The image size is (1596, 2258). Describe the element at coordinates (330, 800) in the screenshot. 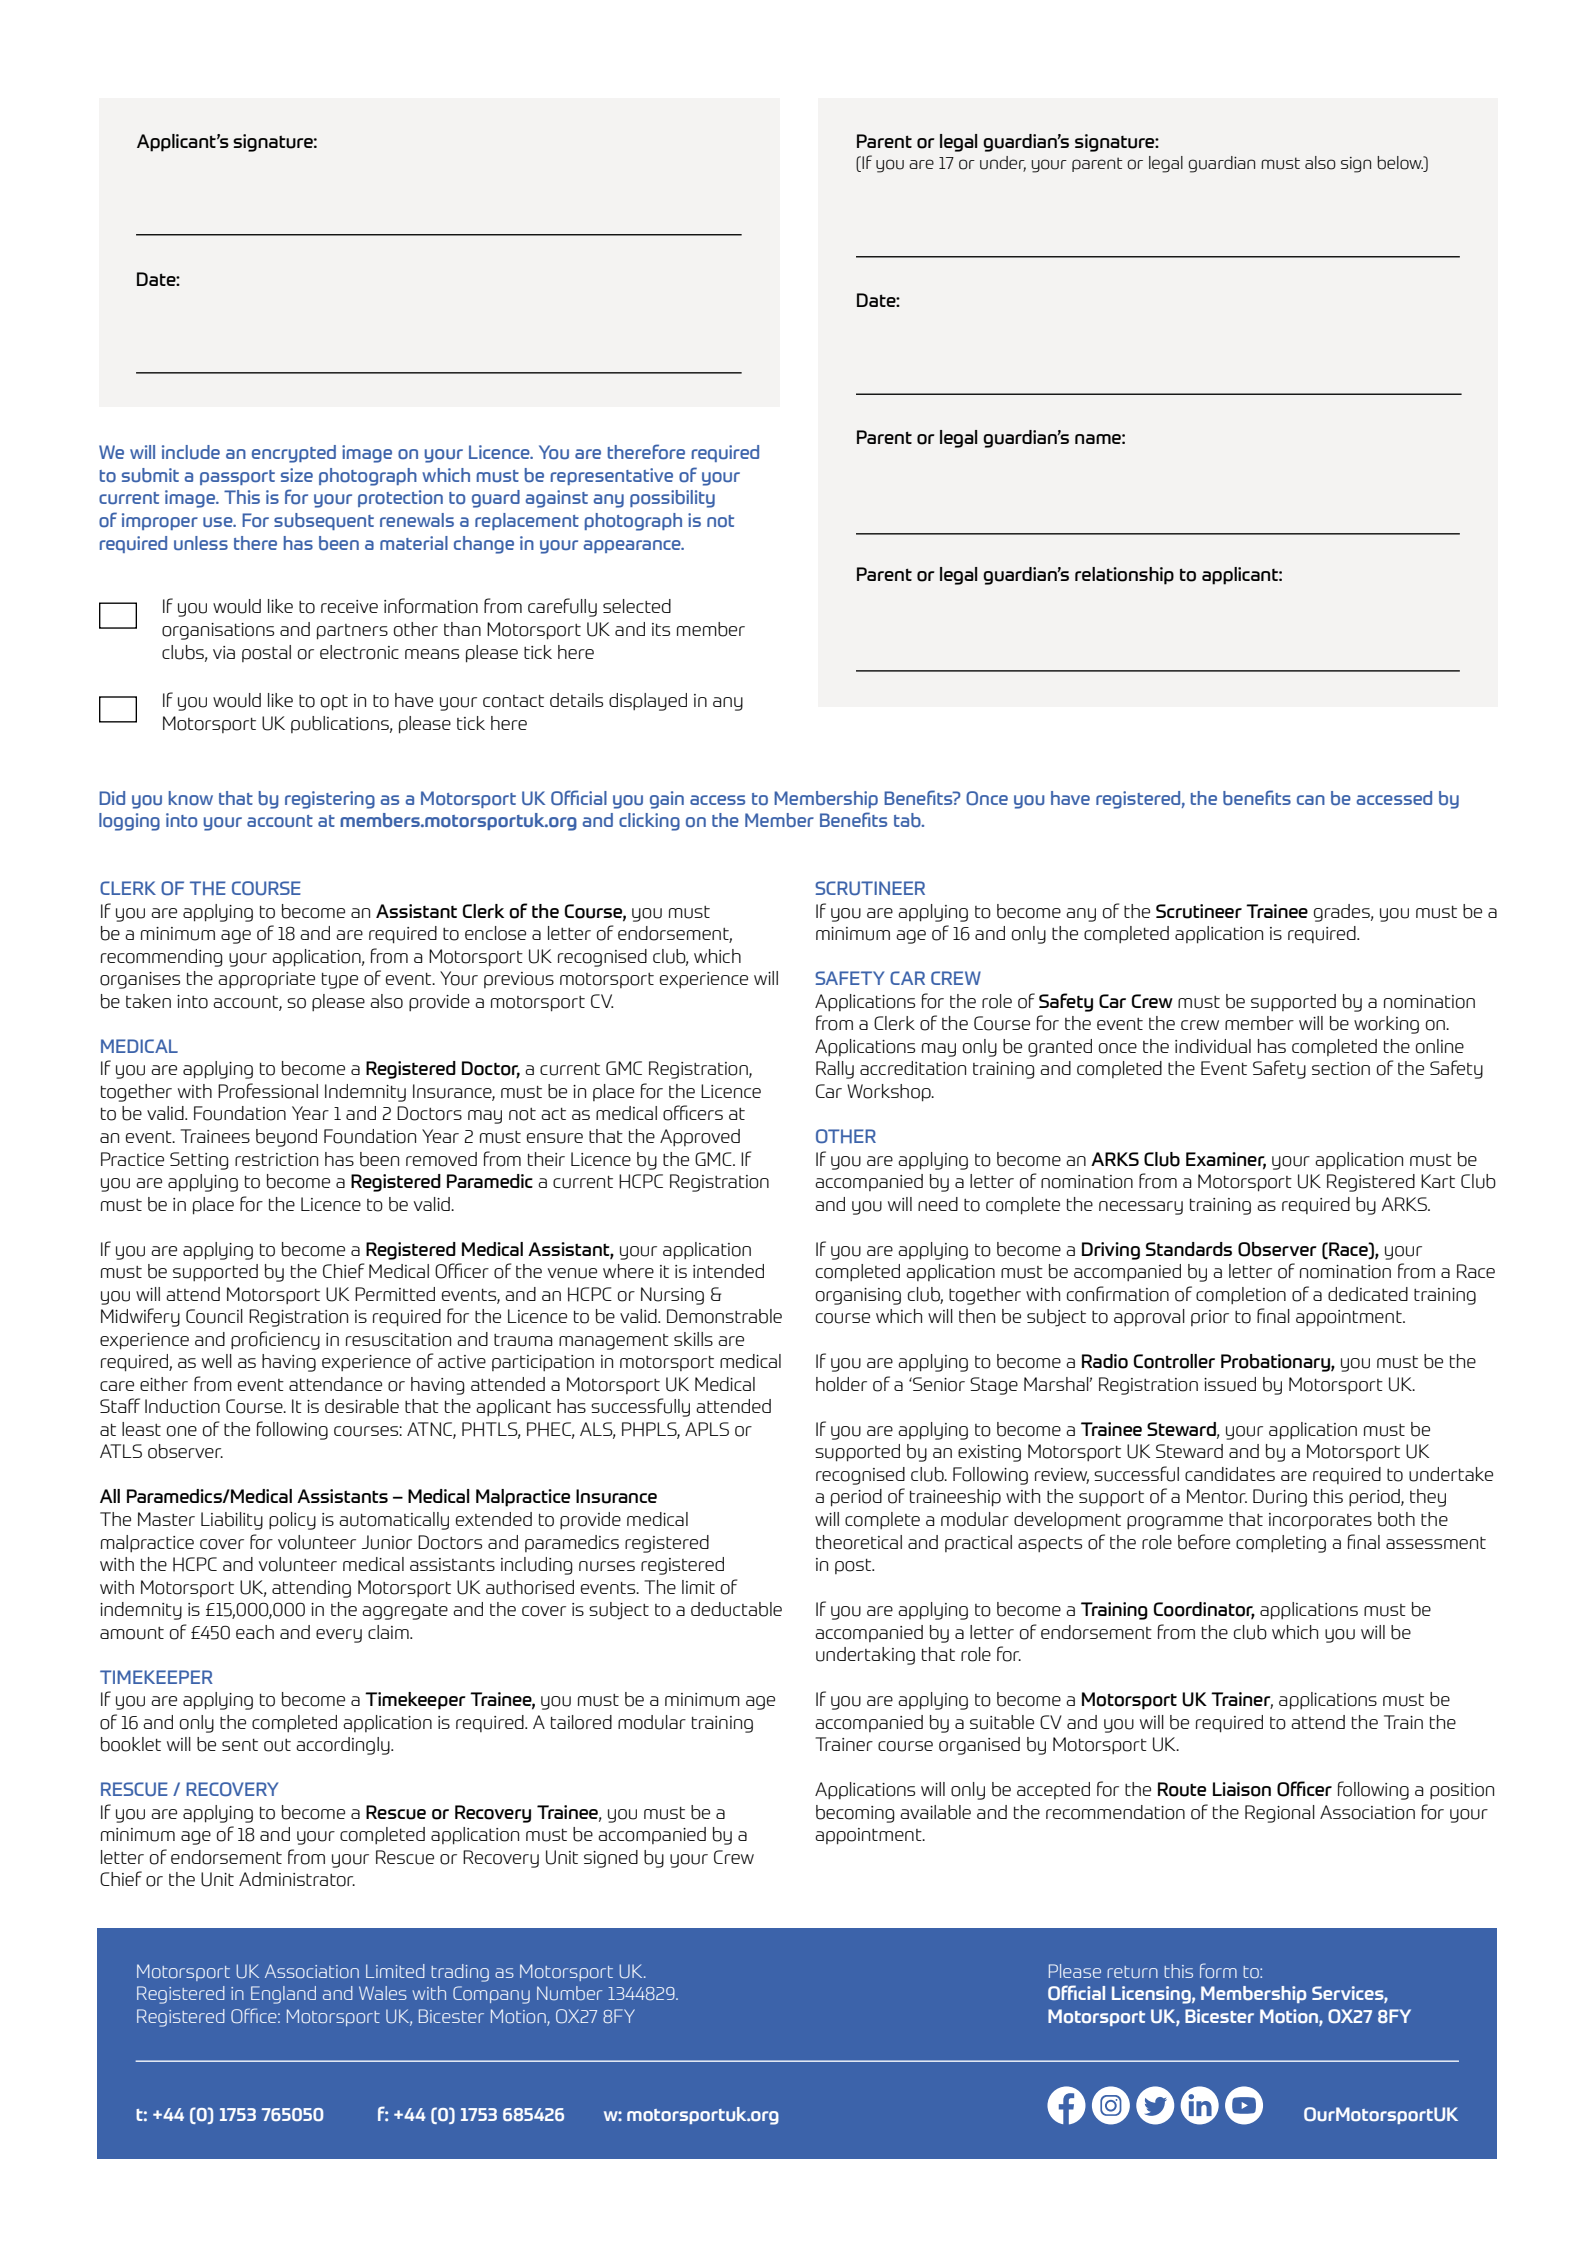

I see `registering` at that location.
